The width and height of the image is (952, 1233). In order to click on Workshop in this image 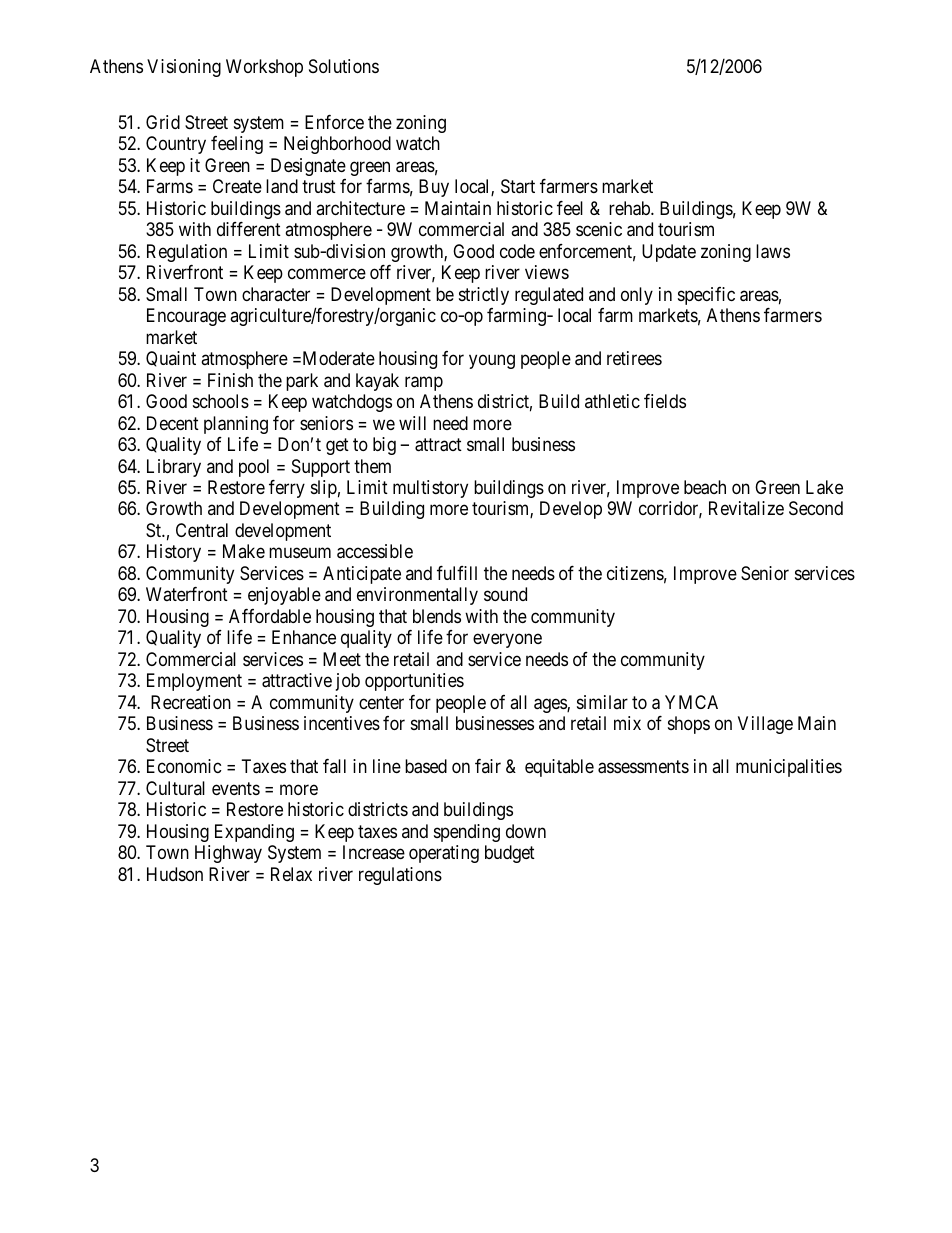, I will do `click(264, 68)`.
